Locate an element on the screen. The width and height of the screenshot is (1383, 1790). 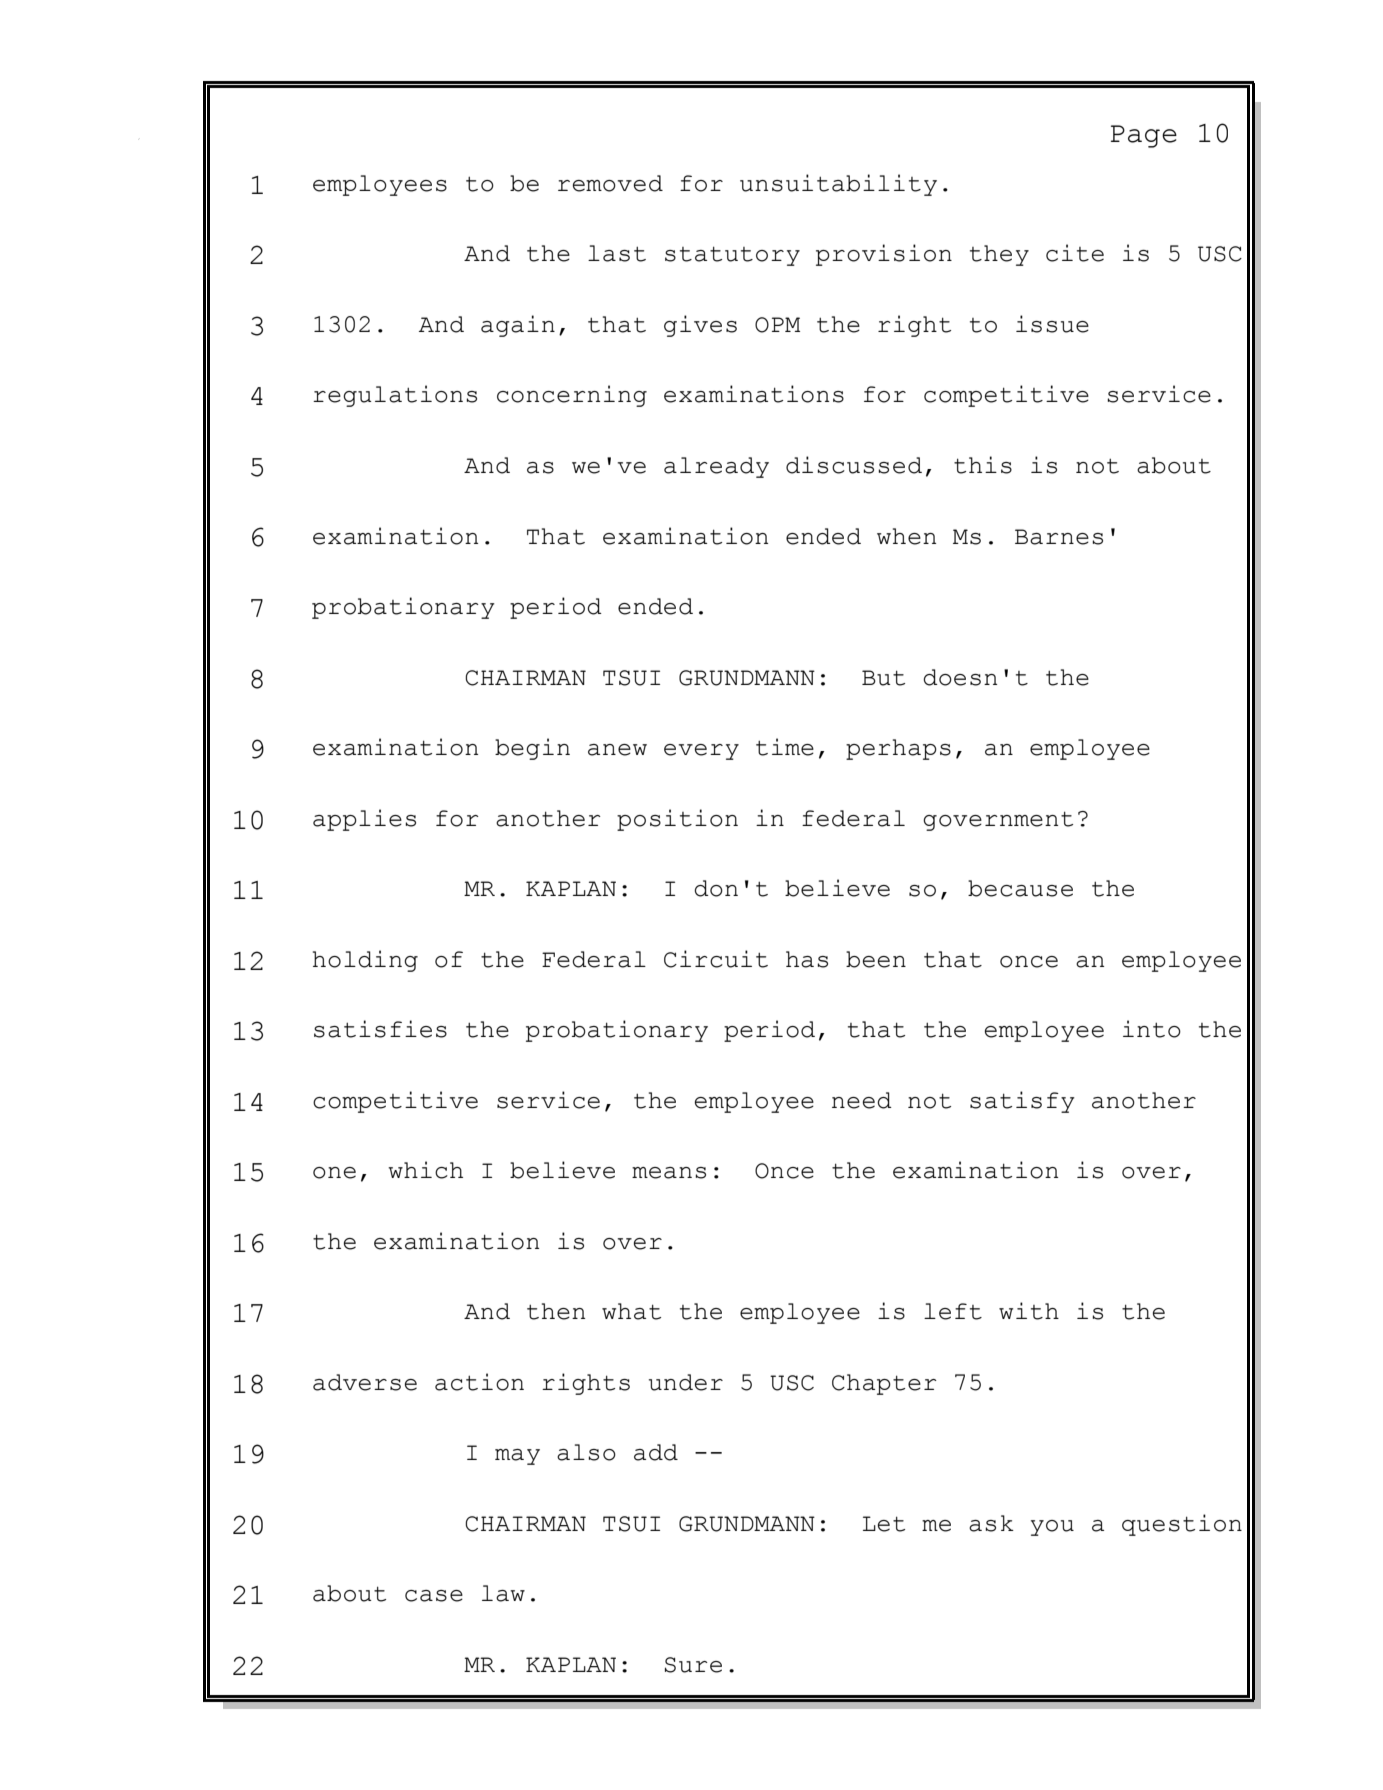
time is located at coordinates (785, 747).
